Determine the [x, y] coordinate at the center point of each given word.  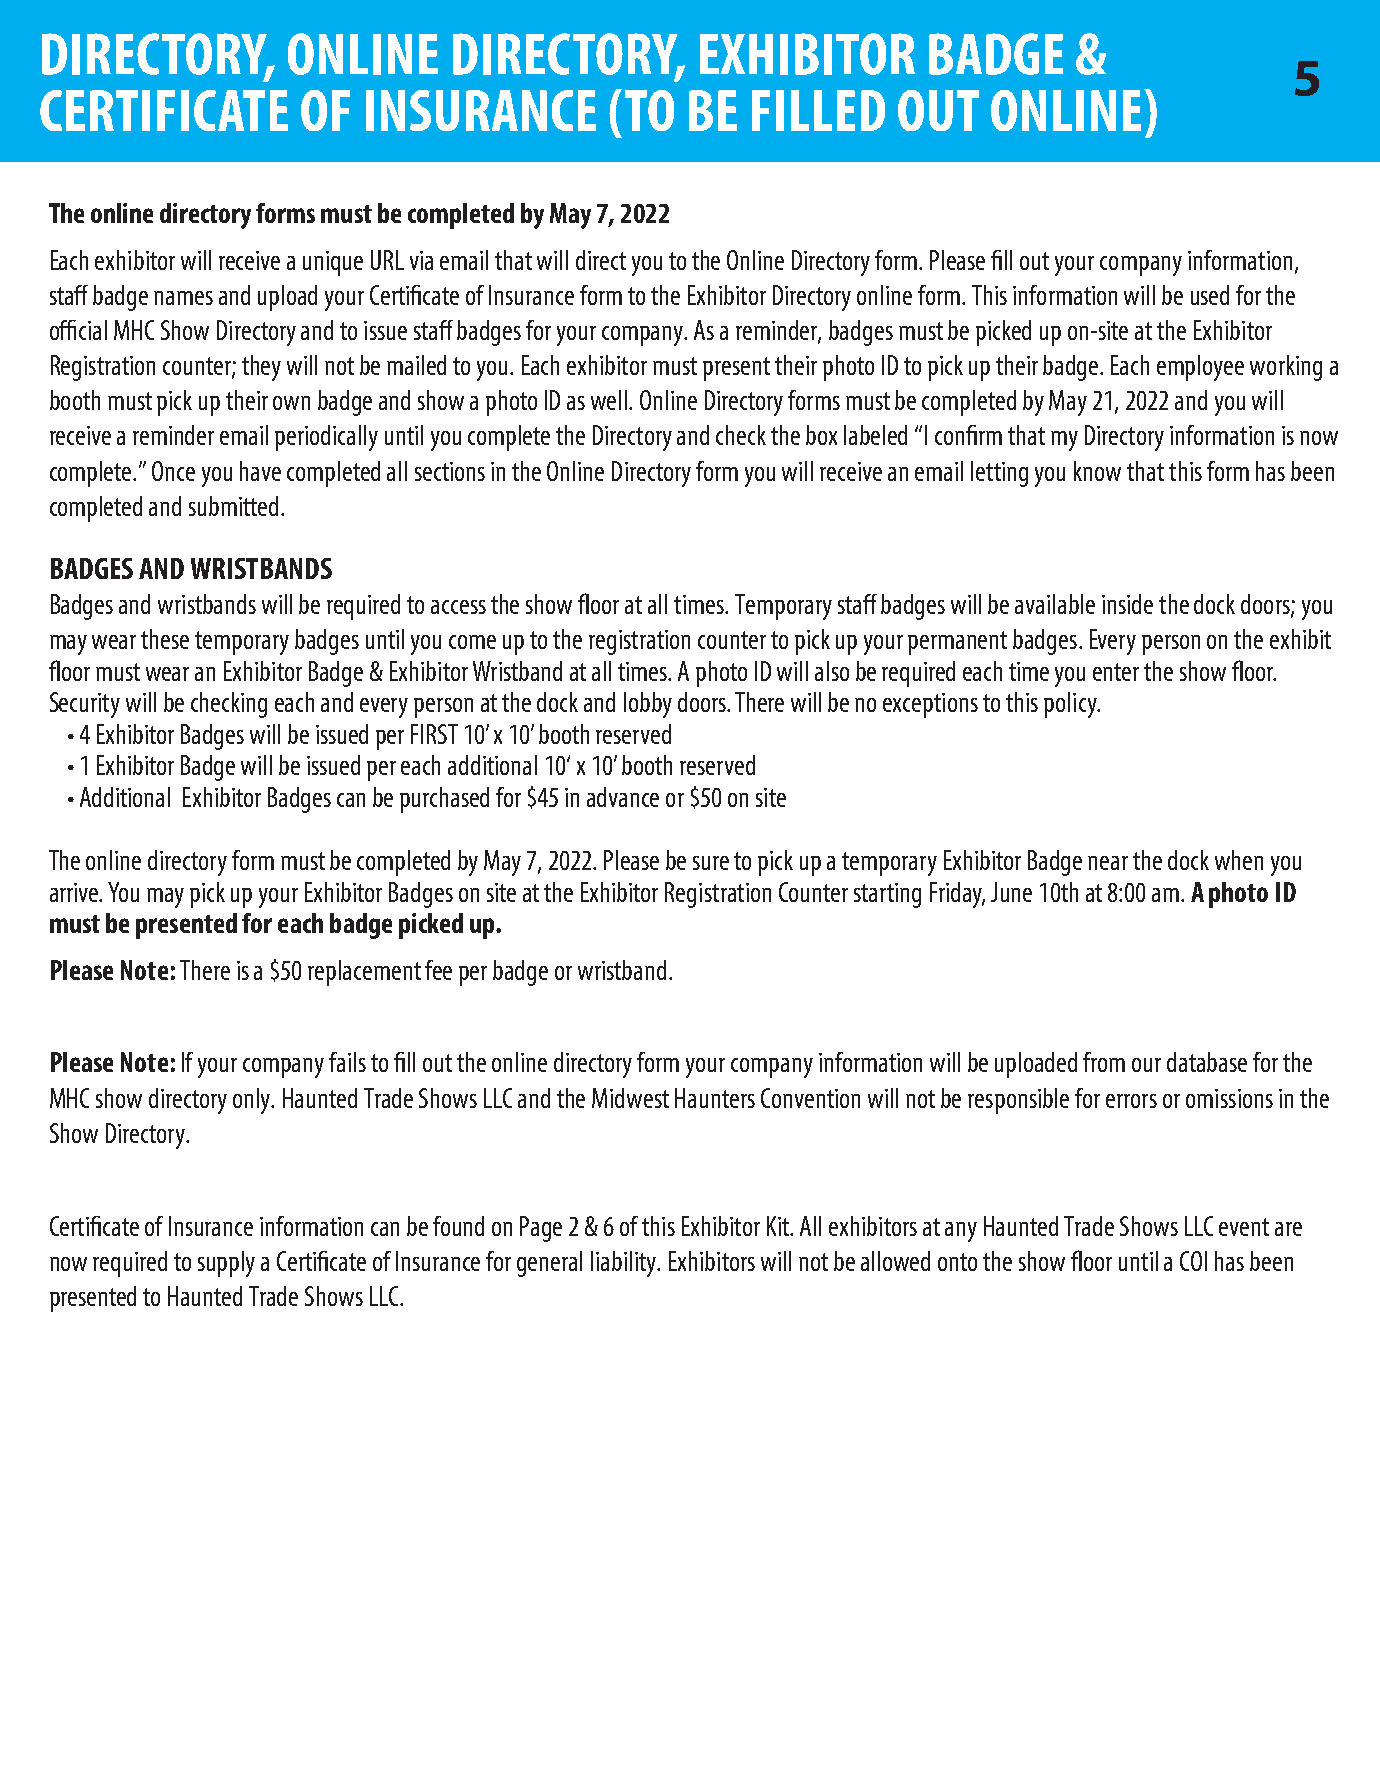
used [1210, 295]
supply [226, 1264]
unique [333, 263]
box [821, 435]
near [1108, 863]
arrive [75, 892]
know [1097, 471]
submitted [235, 506]
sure [711, 863]
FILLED [818, 110]
